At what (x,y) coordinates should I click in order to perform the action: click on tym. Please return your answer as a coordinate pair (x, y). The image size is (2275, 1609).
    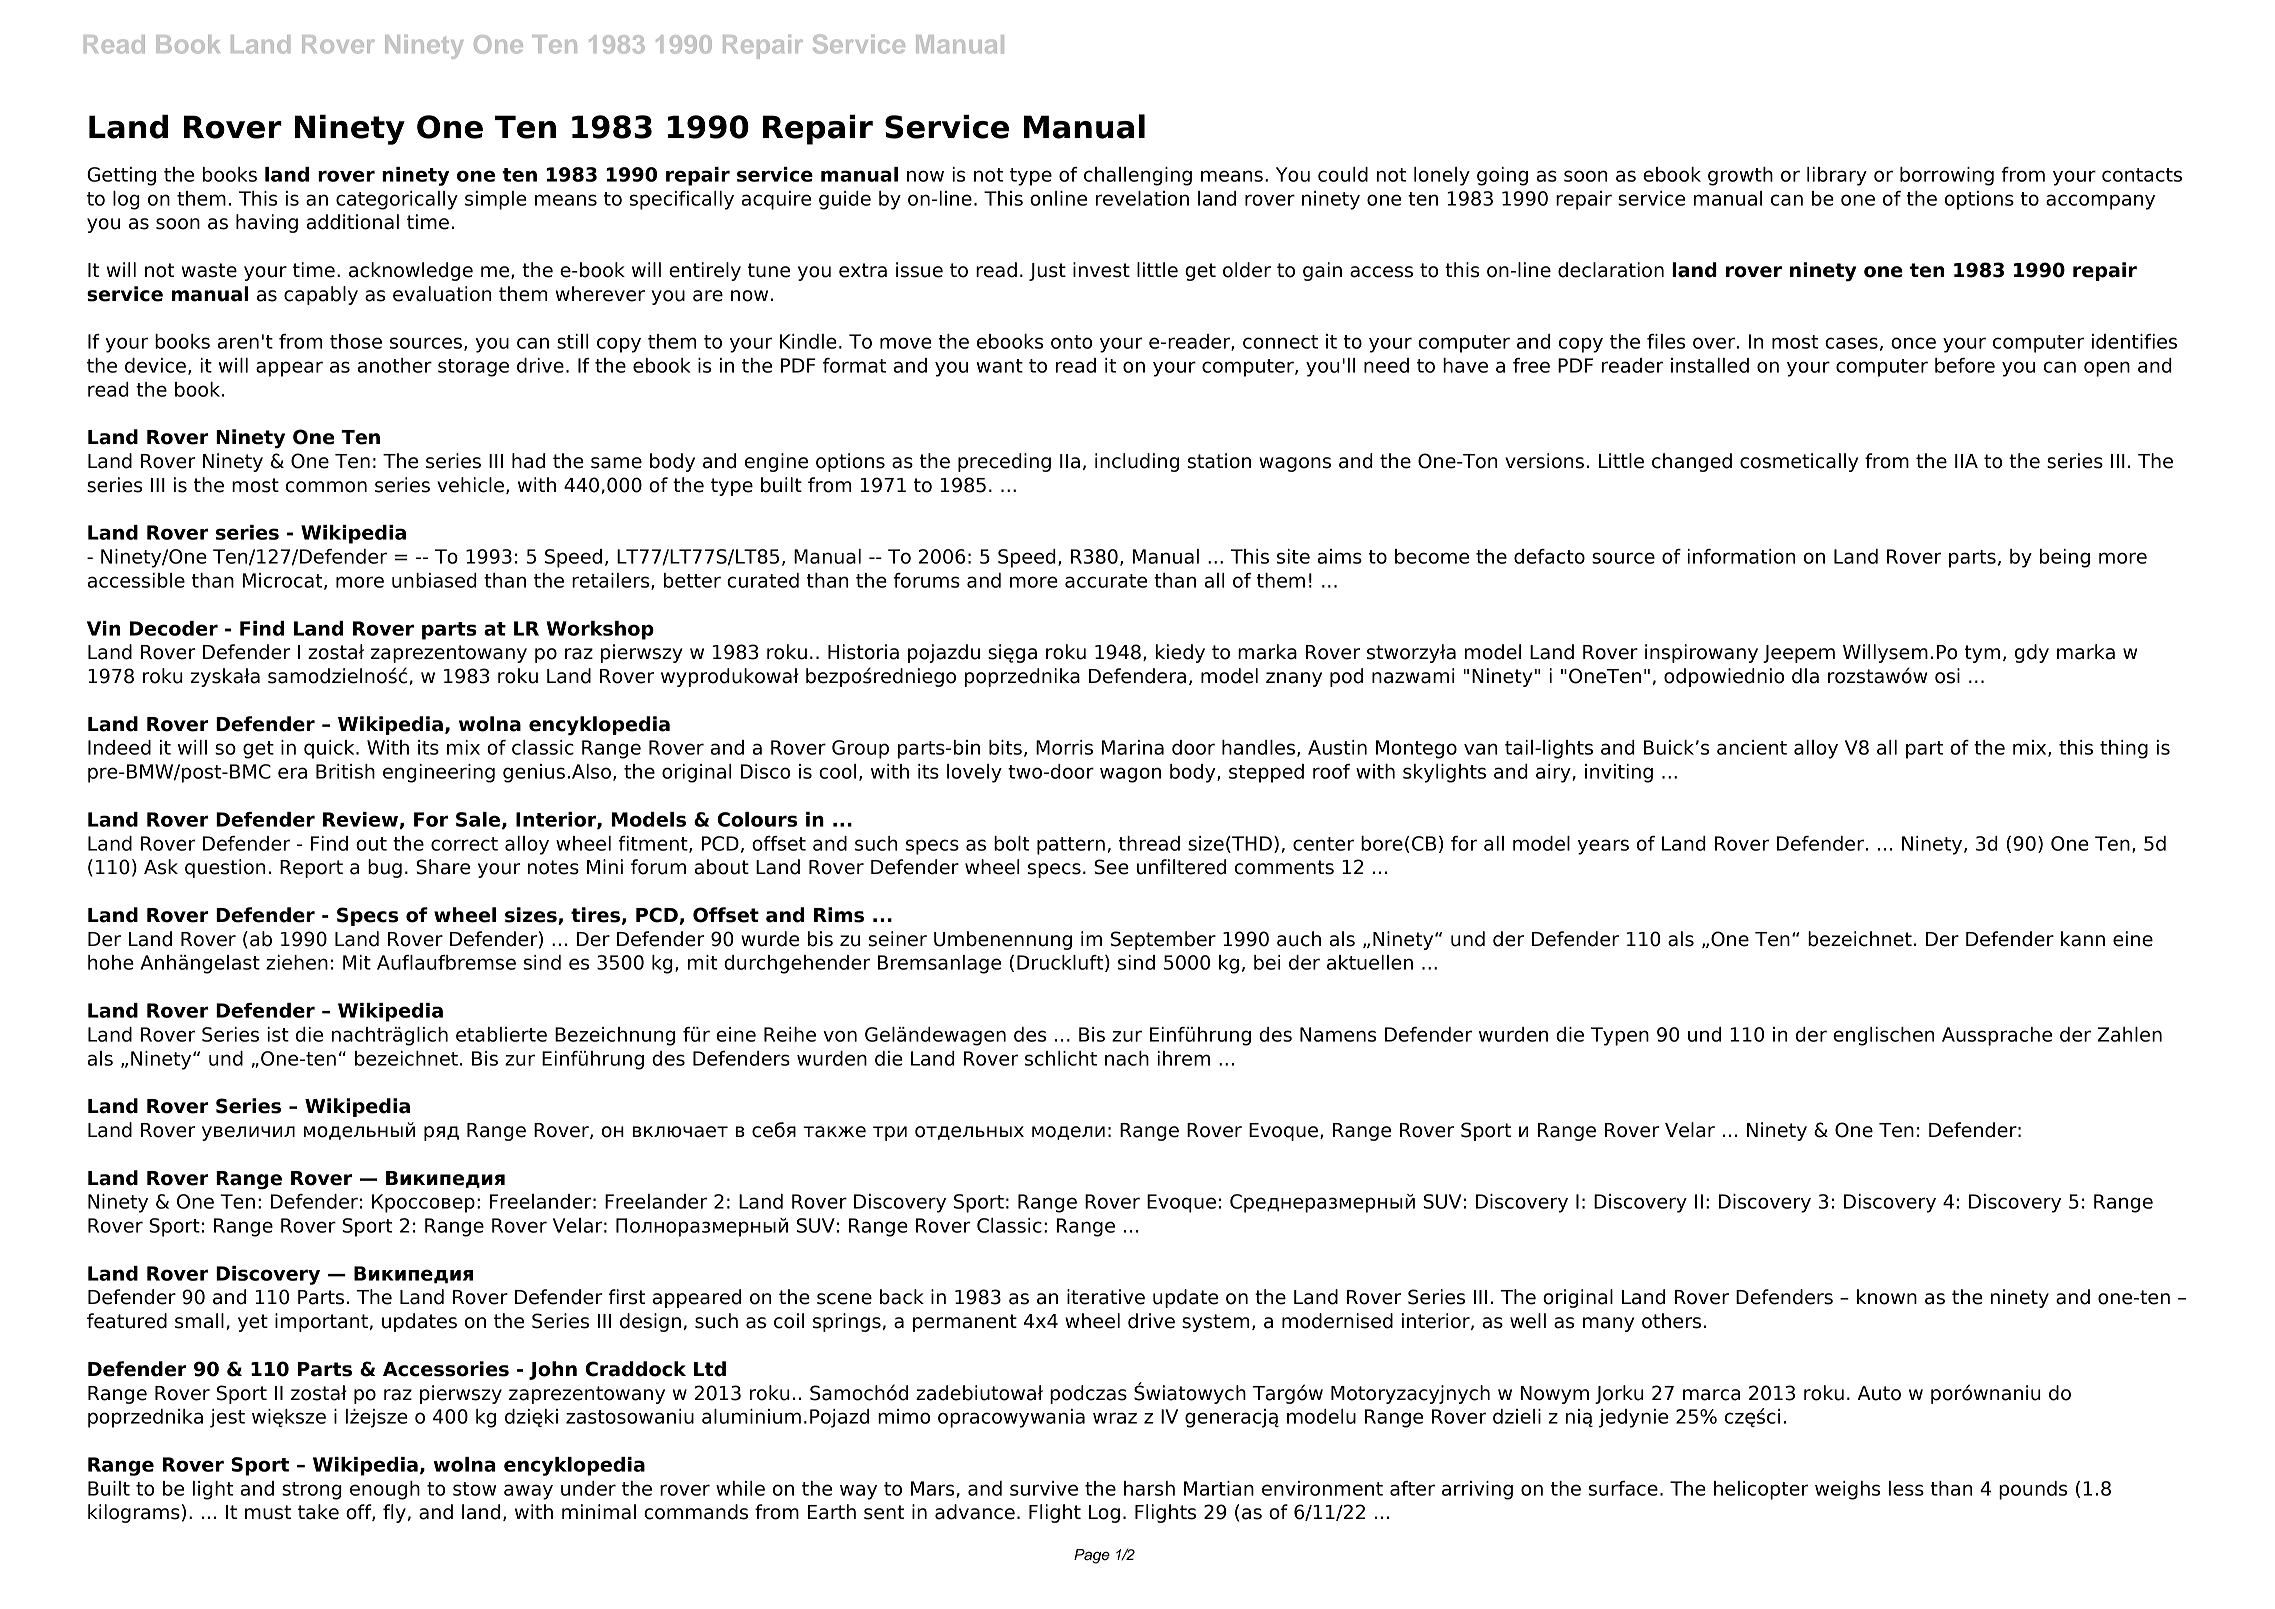
    Looking at the image, I should click on (1982, 654).
